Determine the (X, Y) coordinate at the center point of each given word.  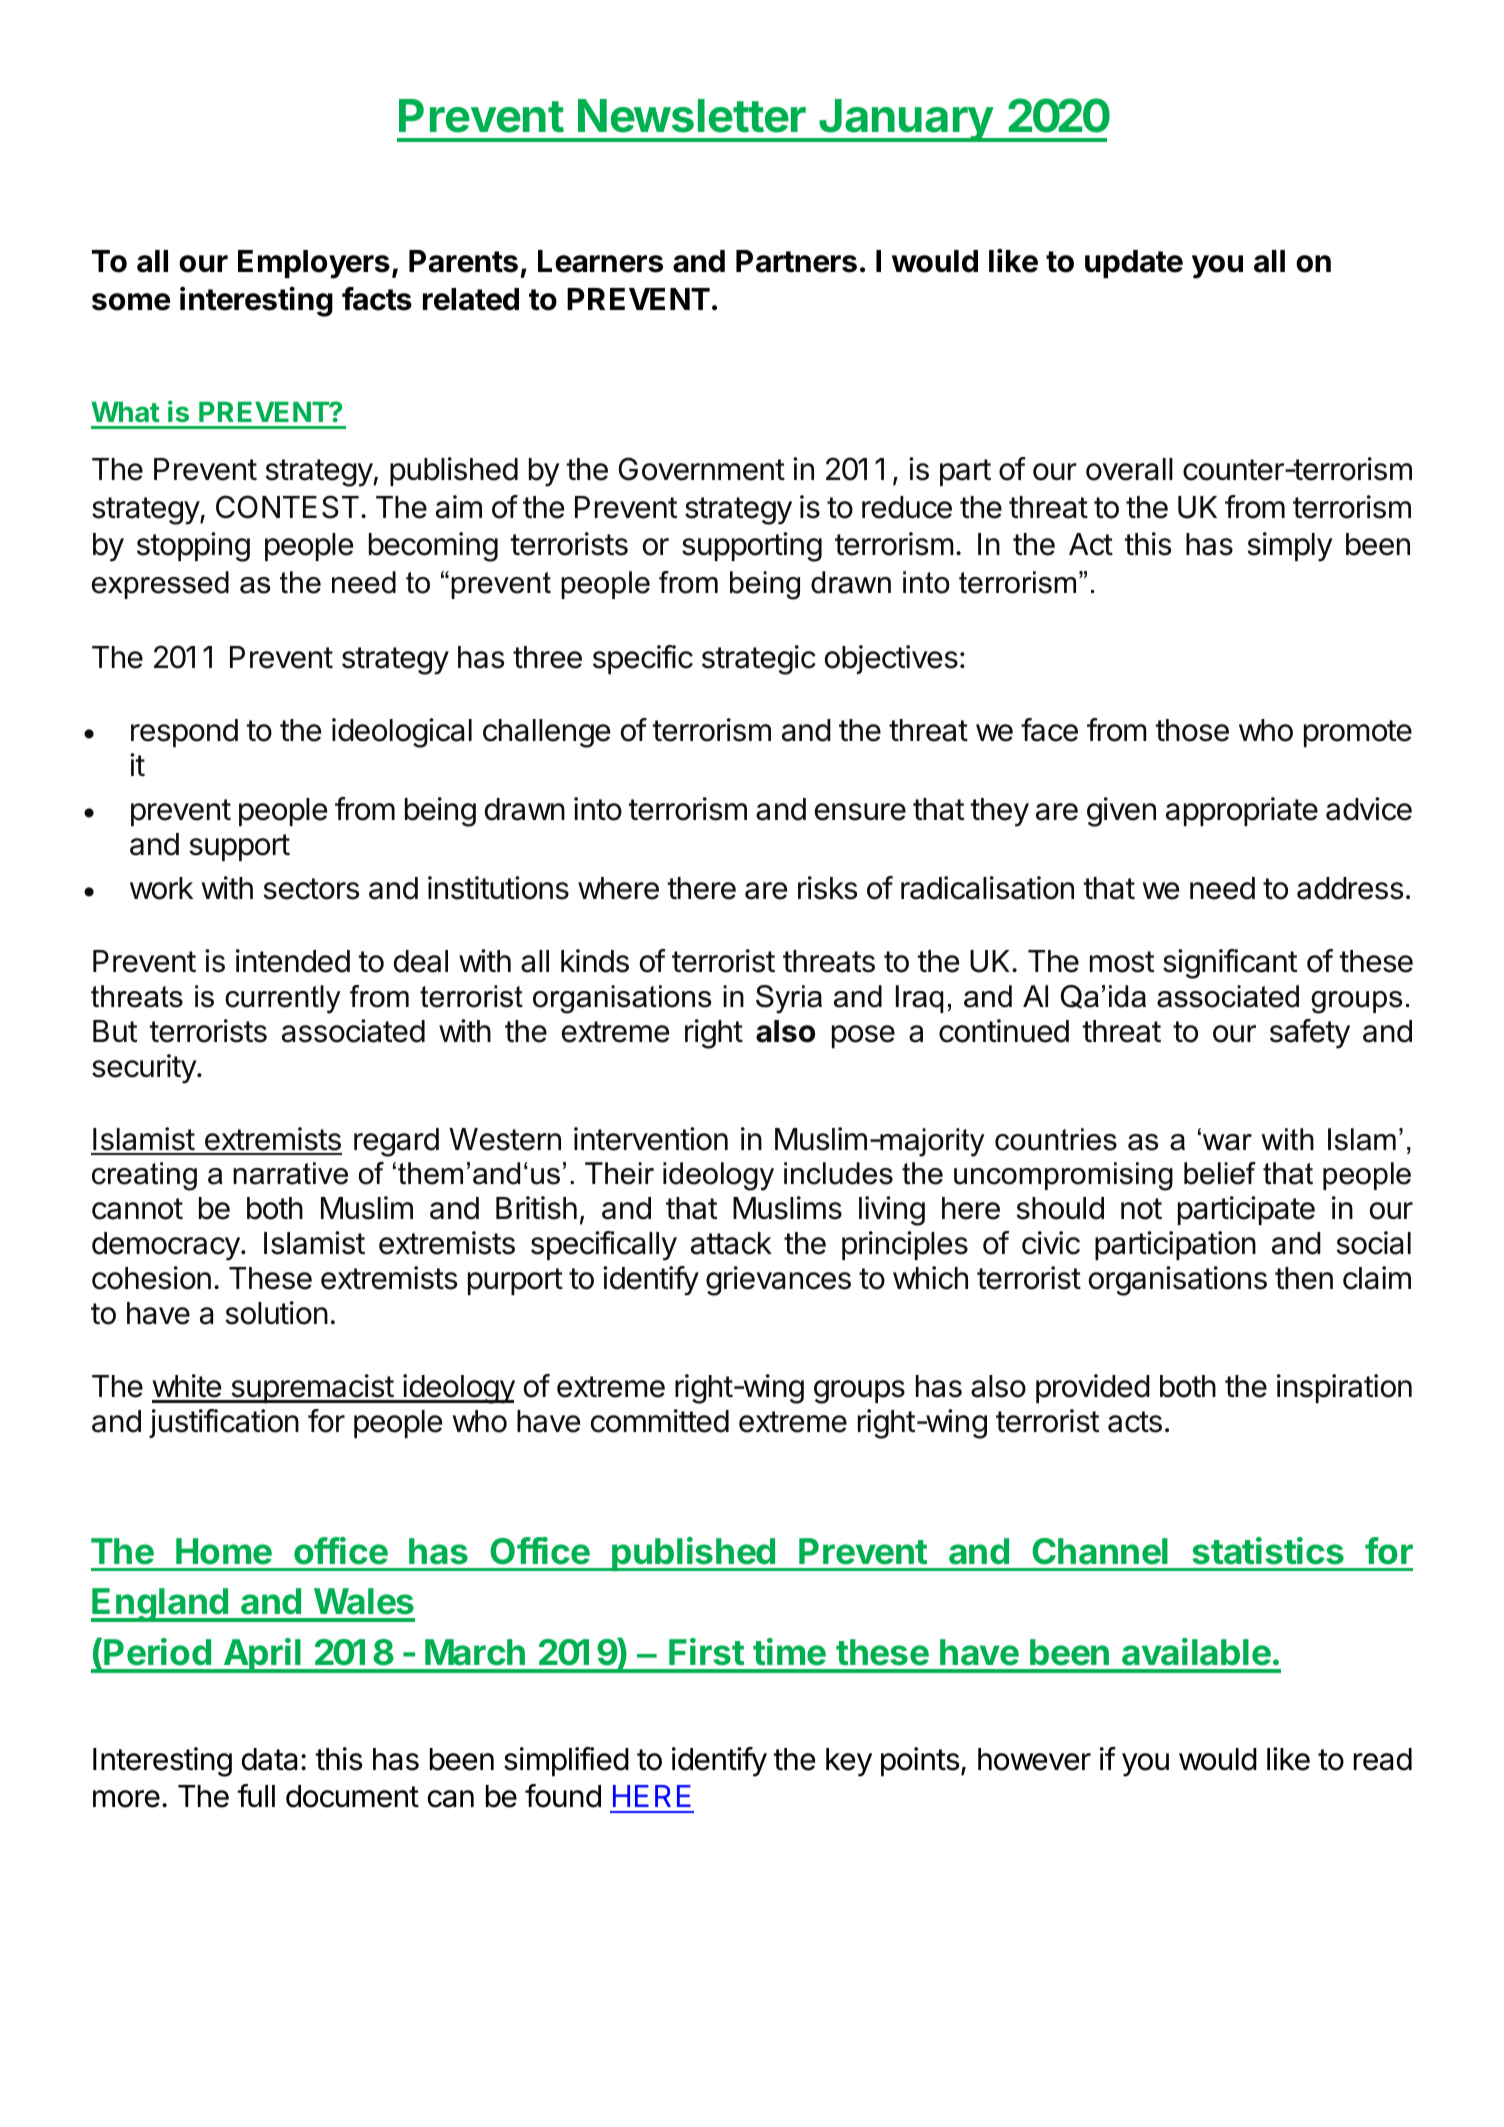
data (269, 1759)
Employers (314, 264)
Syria (789, 999)
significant (1230, 964)
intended (293, 961)
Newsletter (692, 116)
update (1134, 264)
